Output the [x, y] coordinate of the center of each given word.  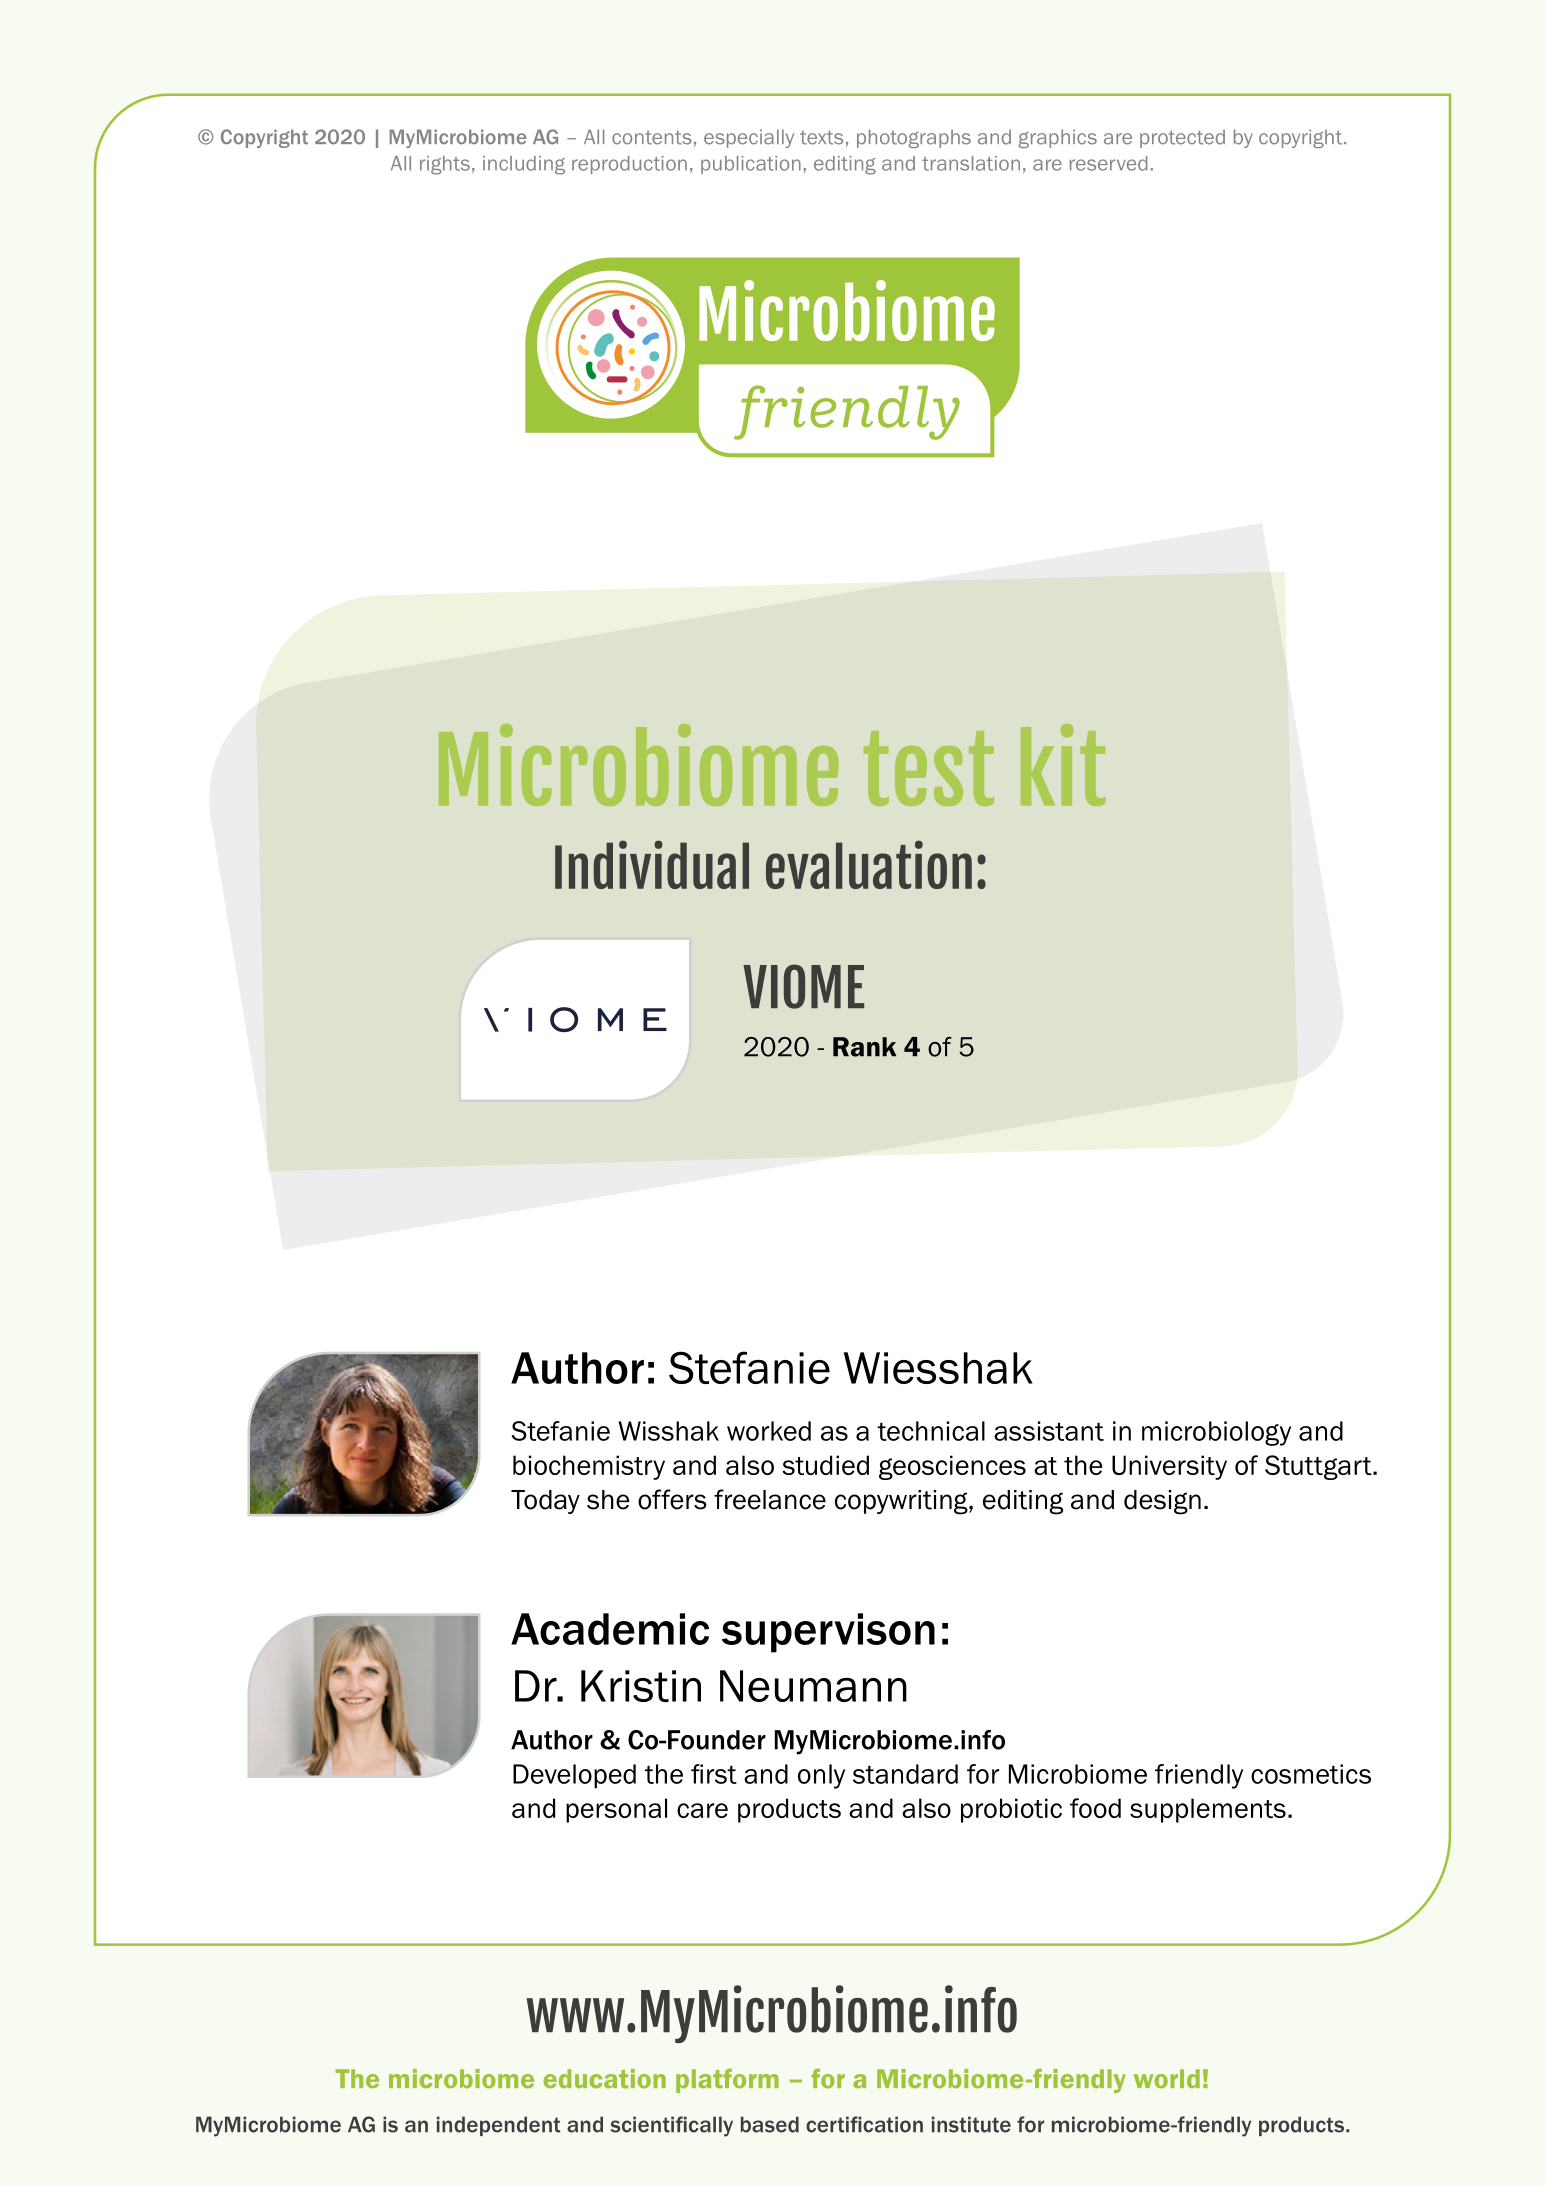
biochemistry [589, 1467]
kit [1063, 765]
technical [931, 1431]
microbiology [1216, 1433]
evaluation [869, 864]
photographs [914, 138]
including [524, 165]
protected [1182, 138]
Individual [652, 864]
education [604, 2079]
